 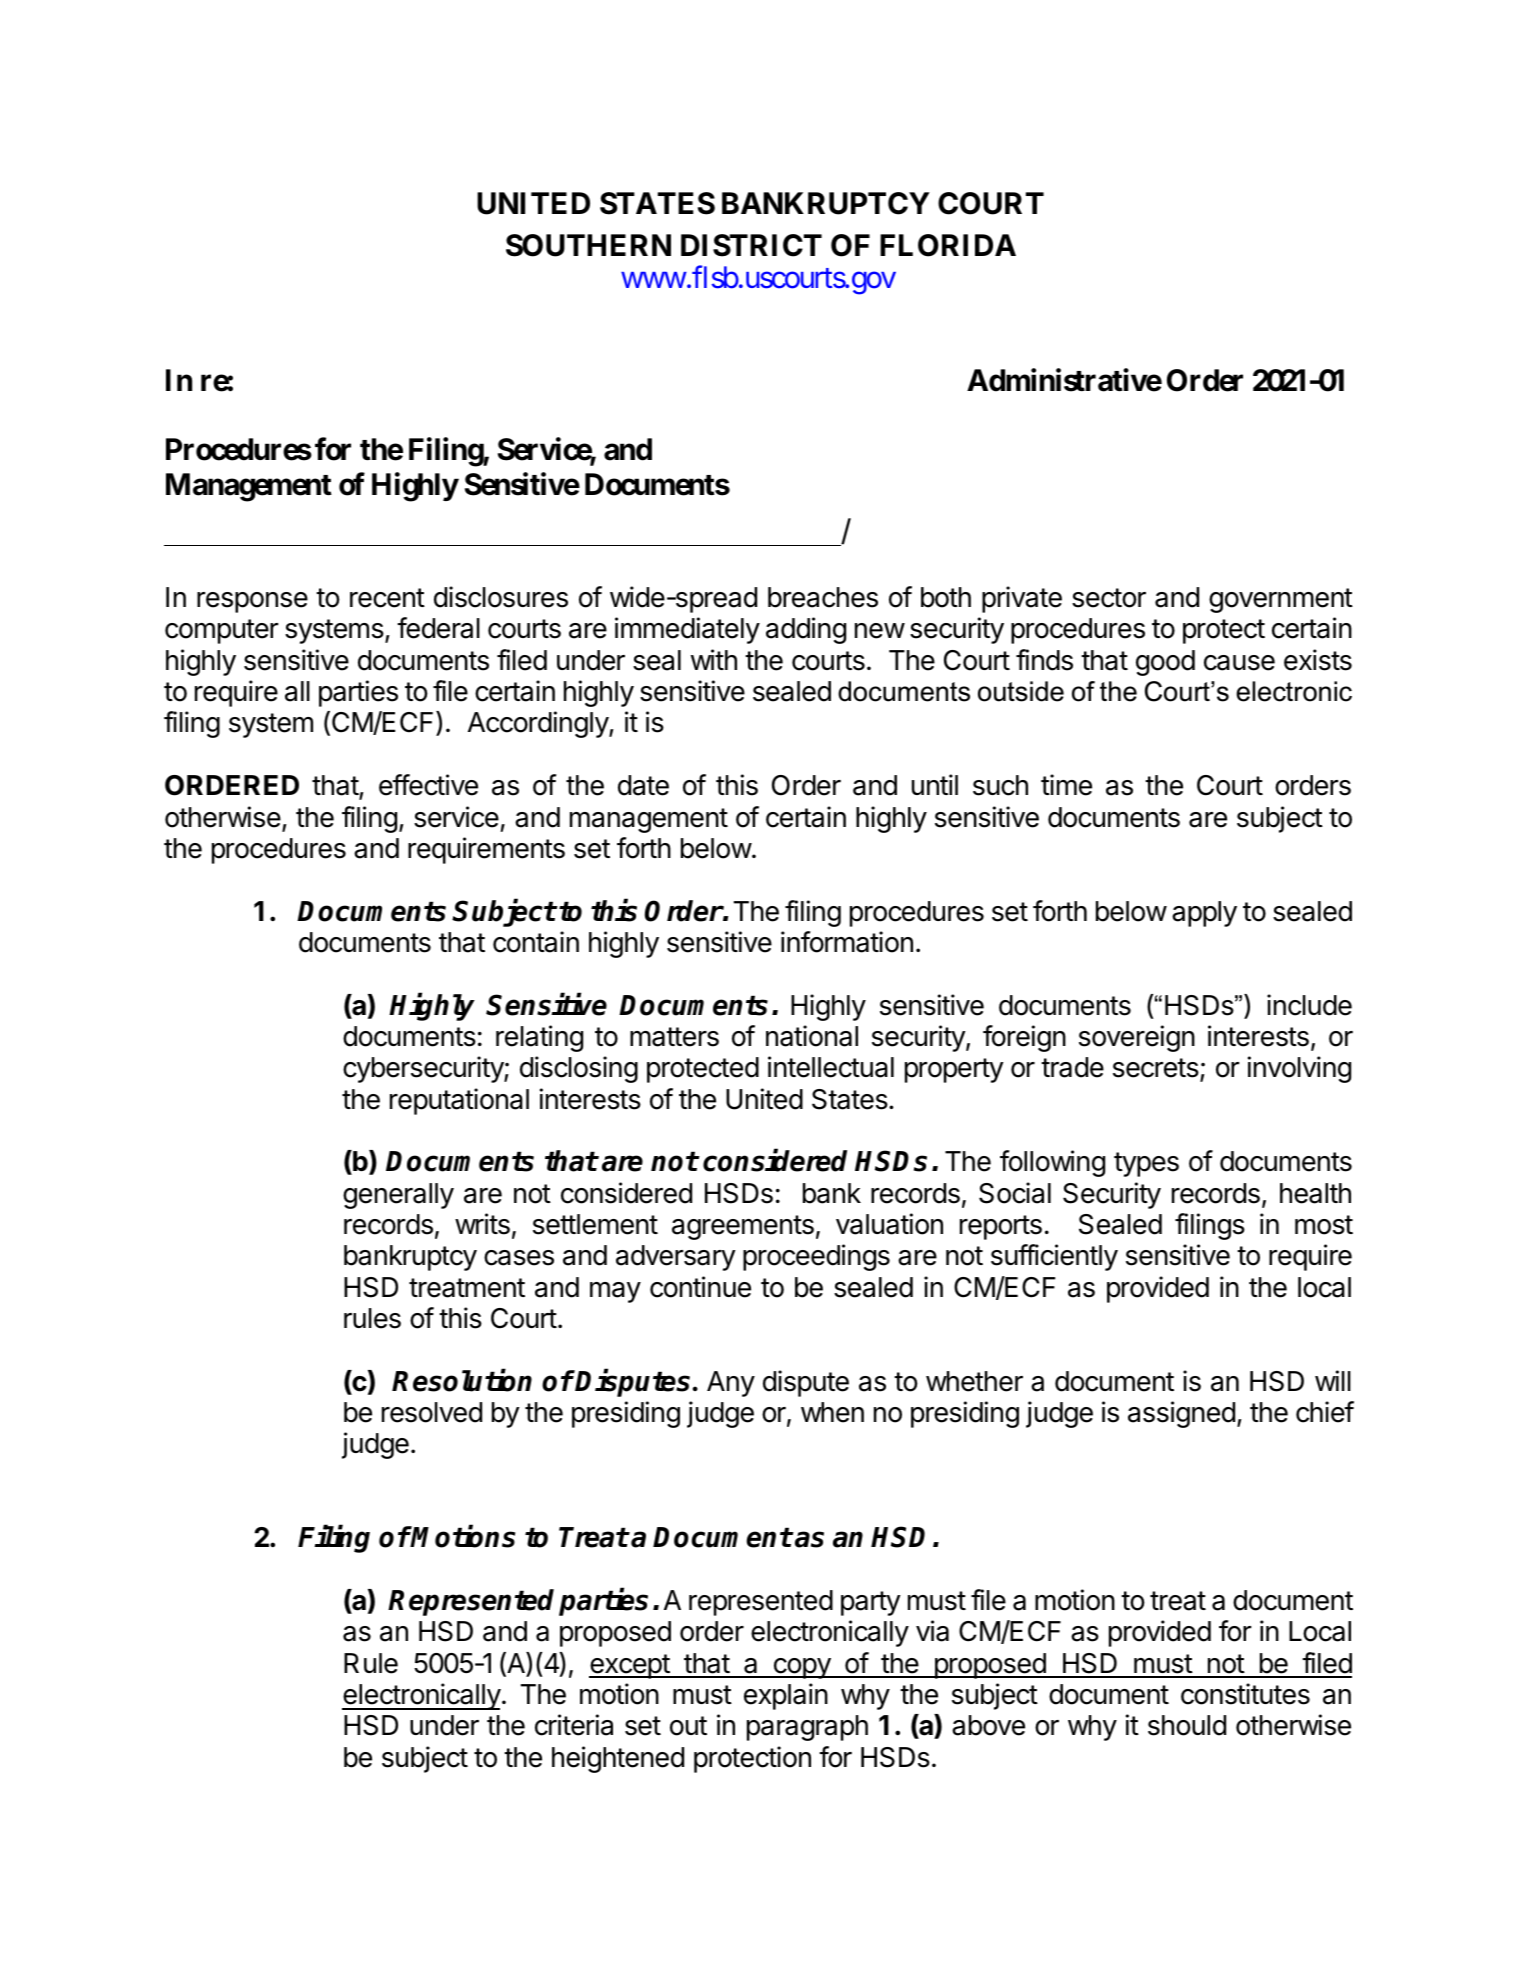 What do you see at coordinates (786, 1696) in the page?
I see `explain` at bounding box center [786, 1696].
